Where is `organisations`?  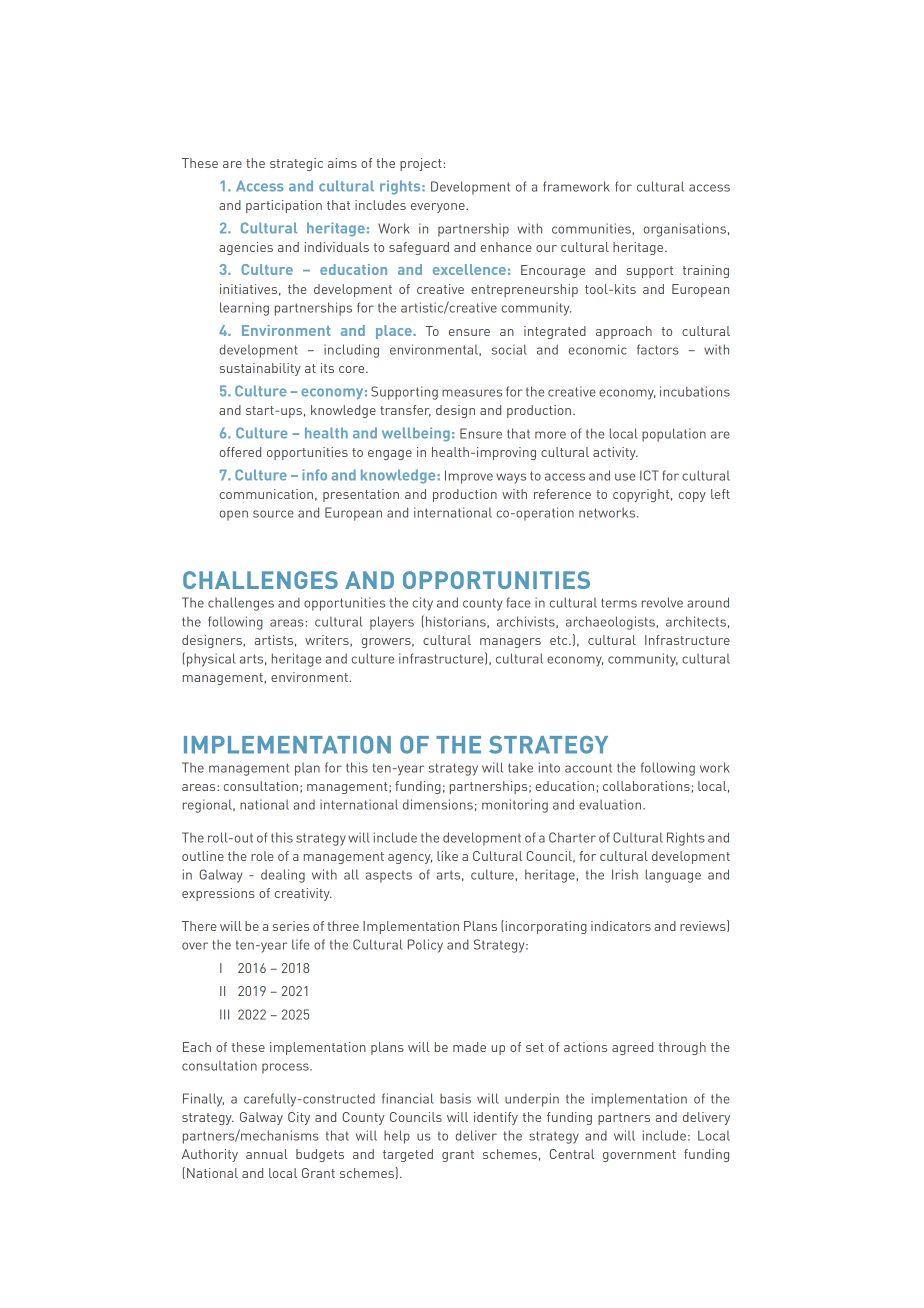
organisations is located at coordinates (685, 230).
